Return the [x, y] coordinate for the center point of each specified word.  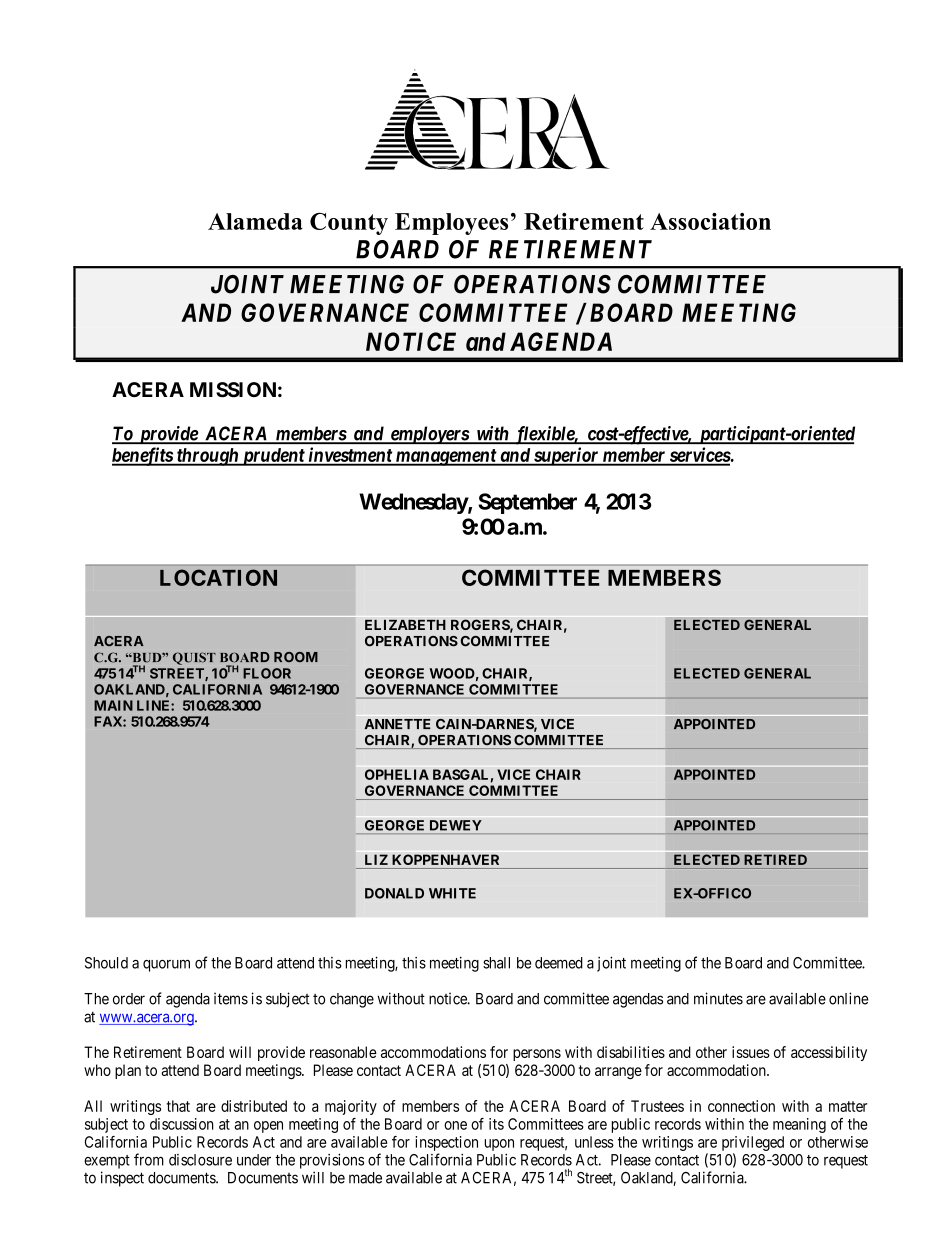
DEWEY [456, 825]
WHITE [452, 893]
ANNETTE [398, 724]
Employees [451, 224]
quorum [166, 965]
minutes [718, 998]
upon [499, 1145]
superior [566, 456]
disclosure [200, 1160]
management [445, 457]
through [207, 457]
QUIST [194, 658]
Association [710, 221]
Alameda [255, 221]
